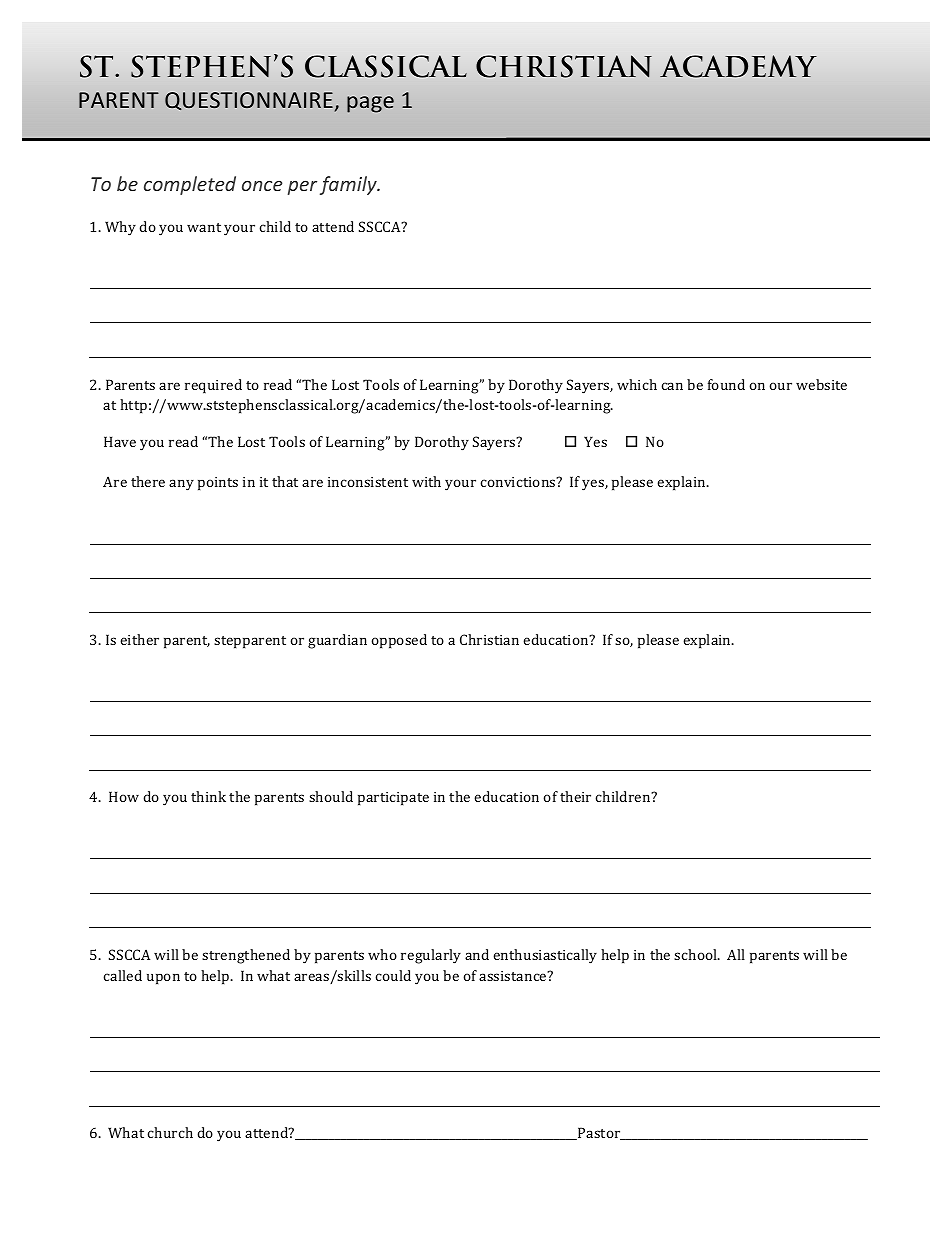 Image resolution: width=952 pixels, height=1233 pixels. What do you see at coordinates (370, 104) in the screenshot?
I see `page` at bounding box center [370, 104].
